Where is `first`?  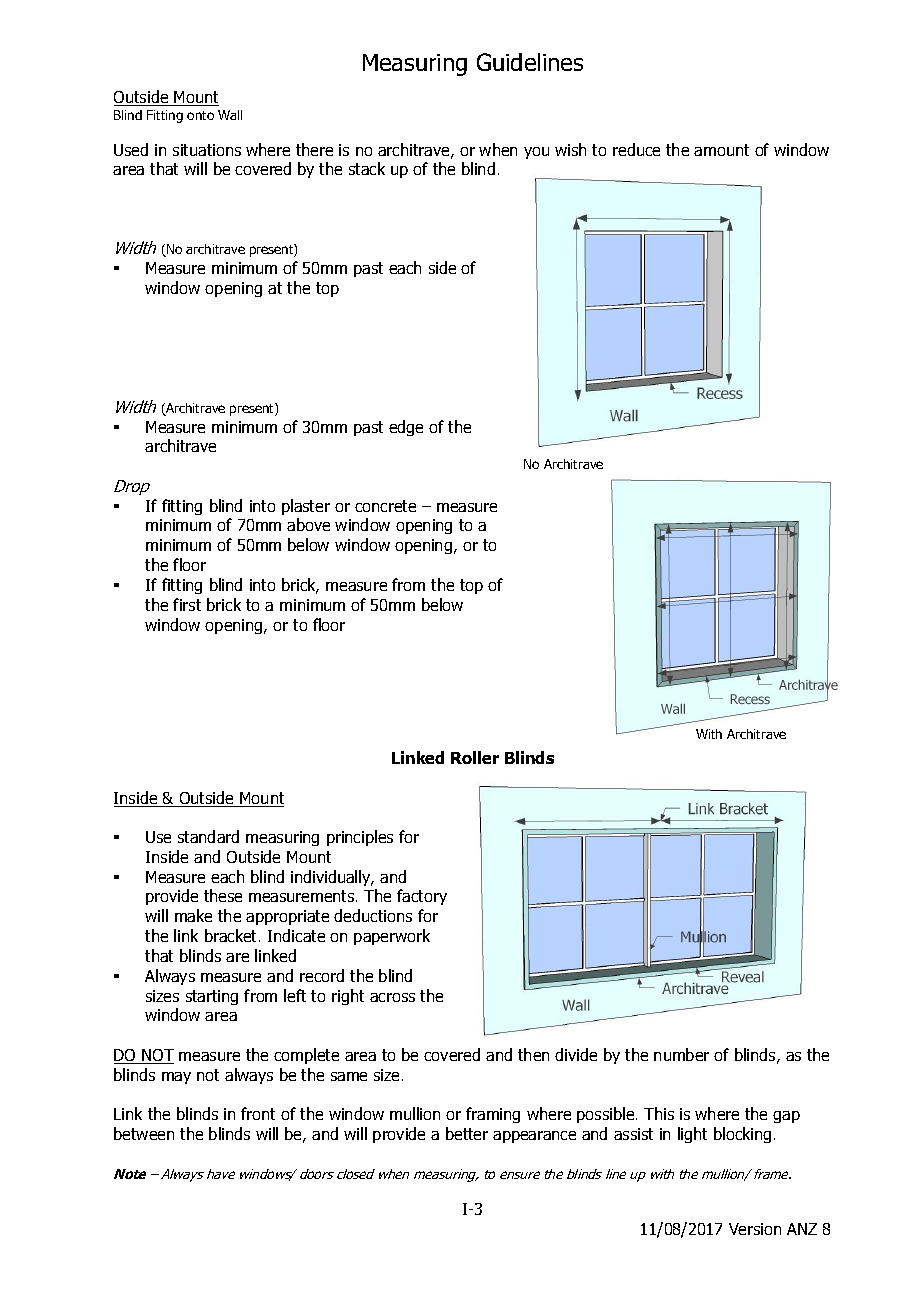
first is located at coordinates (187, 604).
